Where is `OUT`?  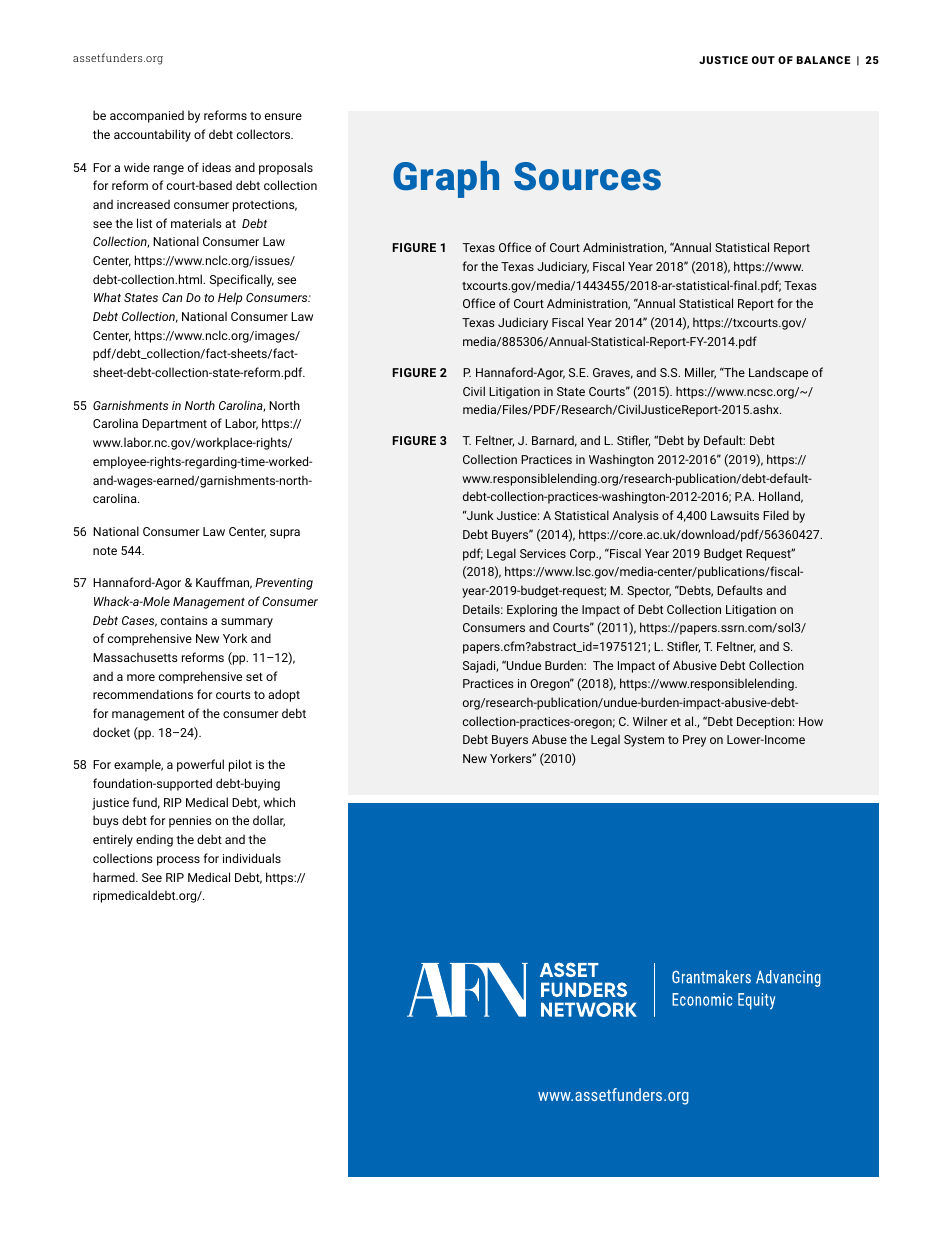
OUT is located at coordinates (763, 60).
